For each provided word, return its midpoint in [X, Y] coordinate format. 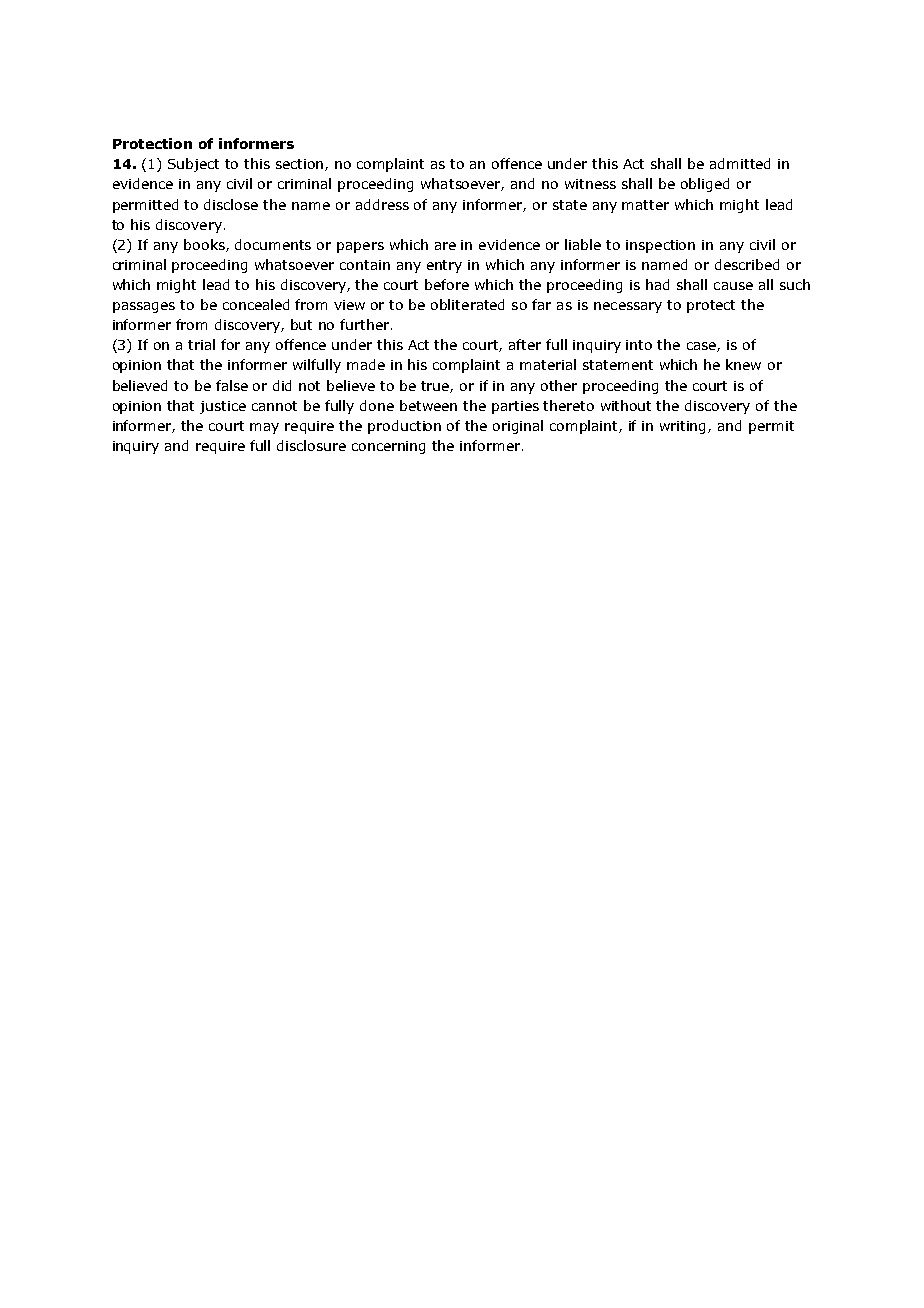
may [264, 428]
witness [590, 184]
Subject [193, 165]
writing [684, 427]
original [518, 427]
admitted [740, 163]
